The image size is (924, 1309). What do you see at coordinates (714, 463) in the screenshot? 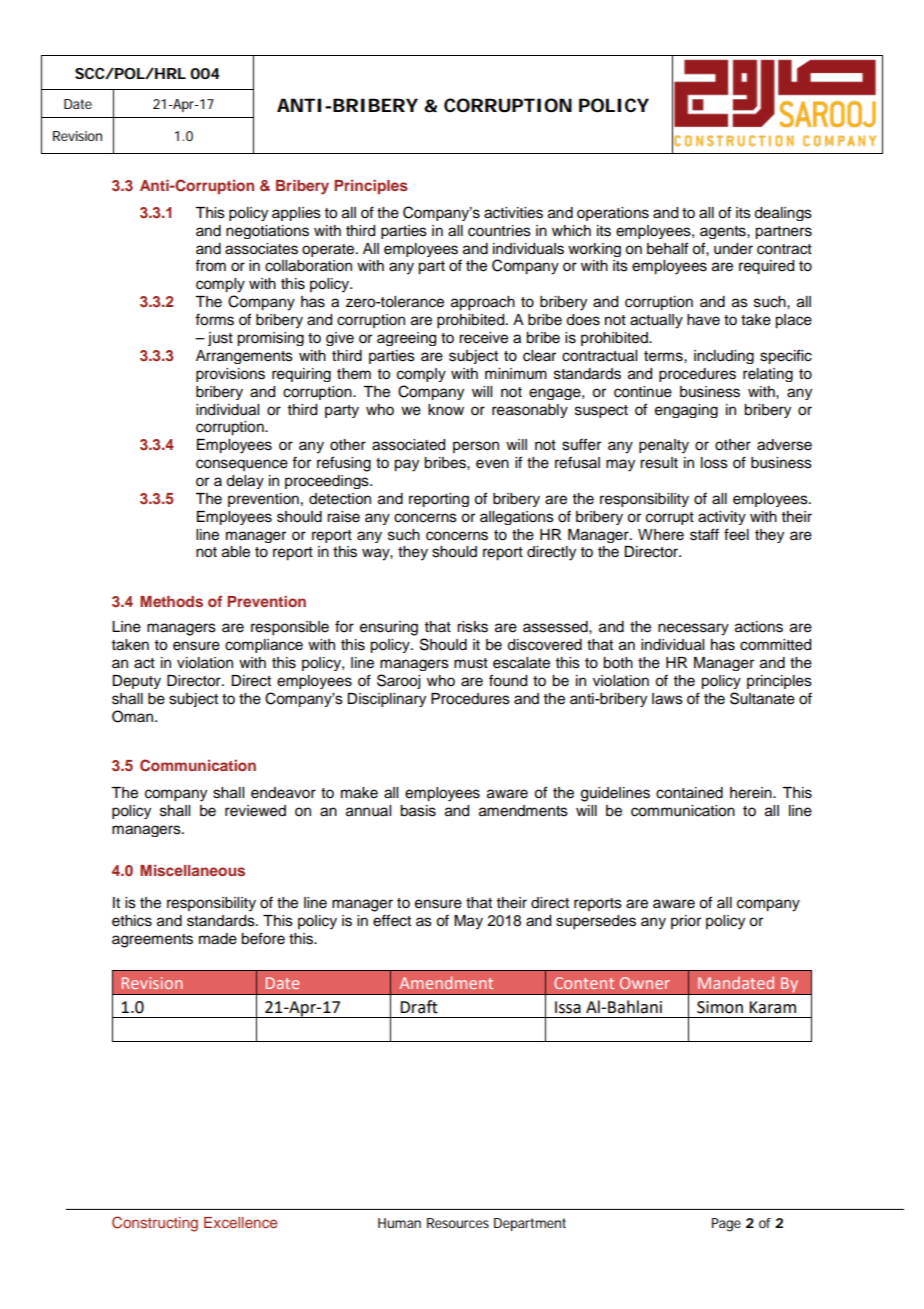
I see `loss` at bounding box center [714, 463].
